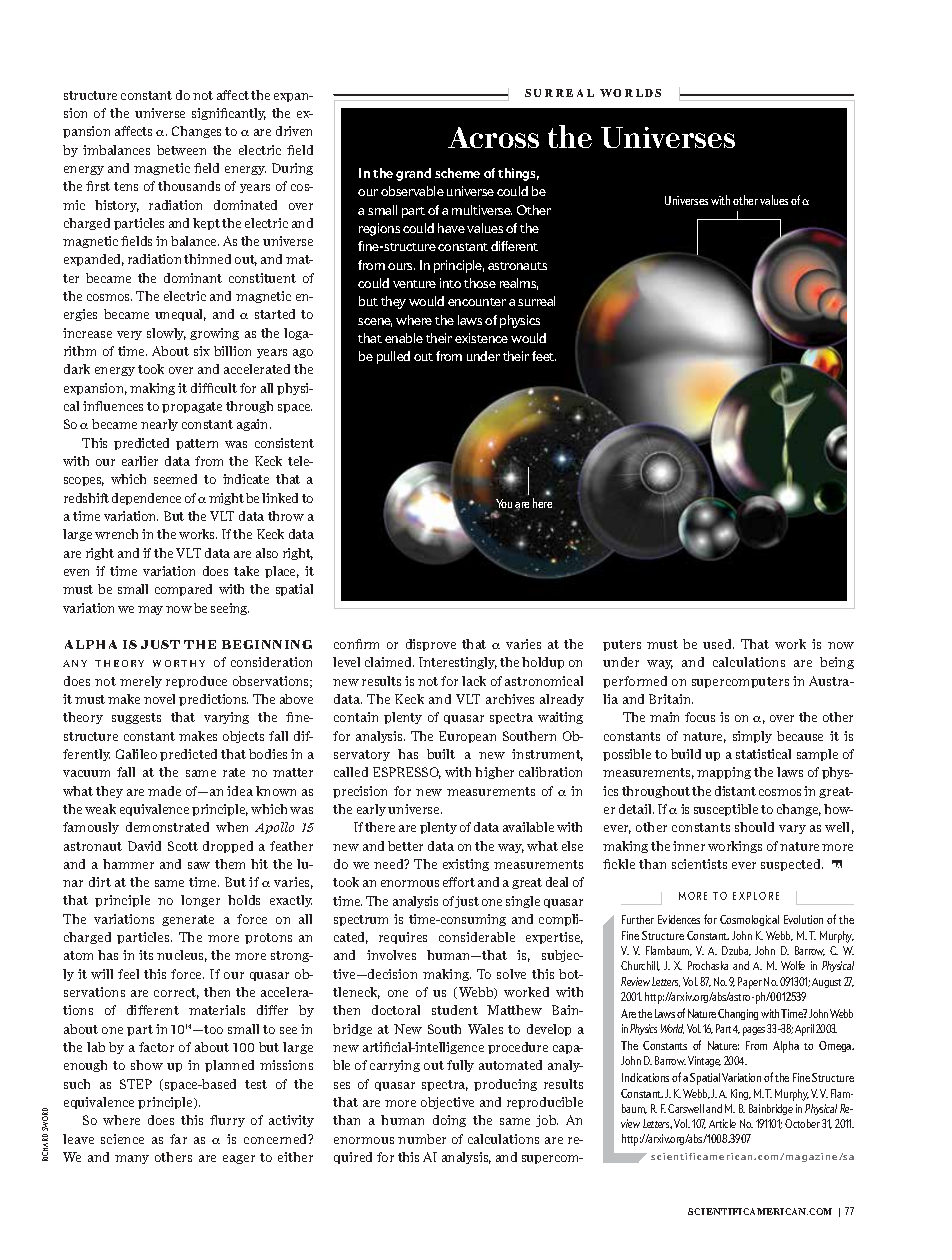 This screenshot has height=1260, width=952. I want to click on slowly, so click(166, 334).
